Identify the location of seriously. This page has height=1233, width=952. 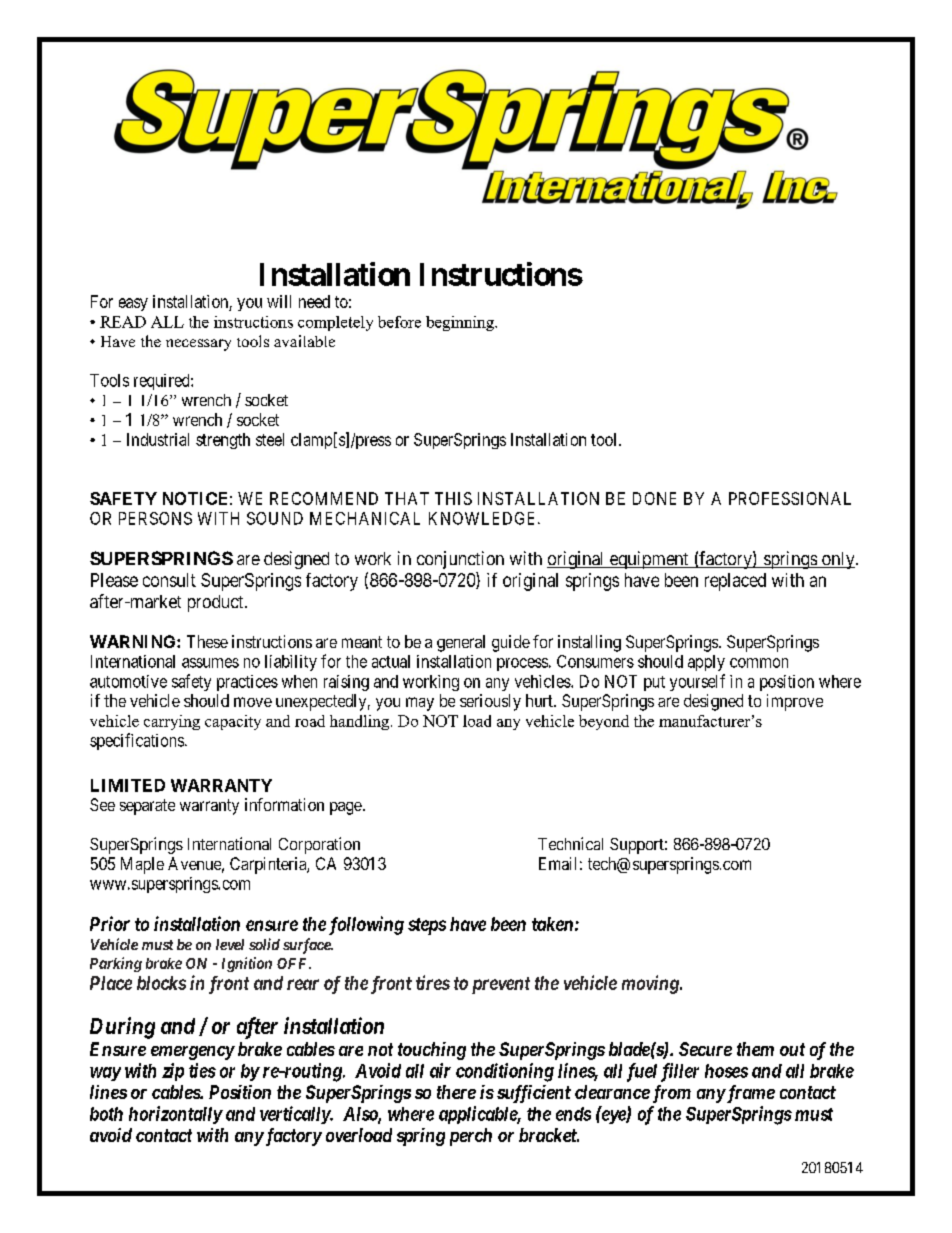
(490, 702).
